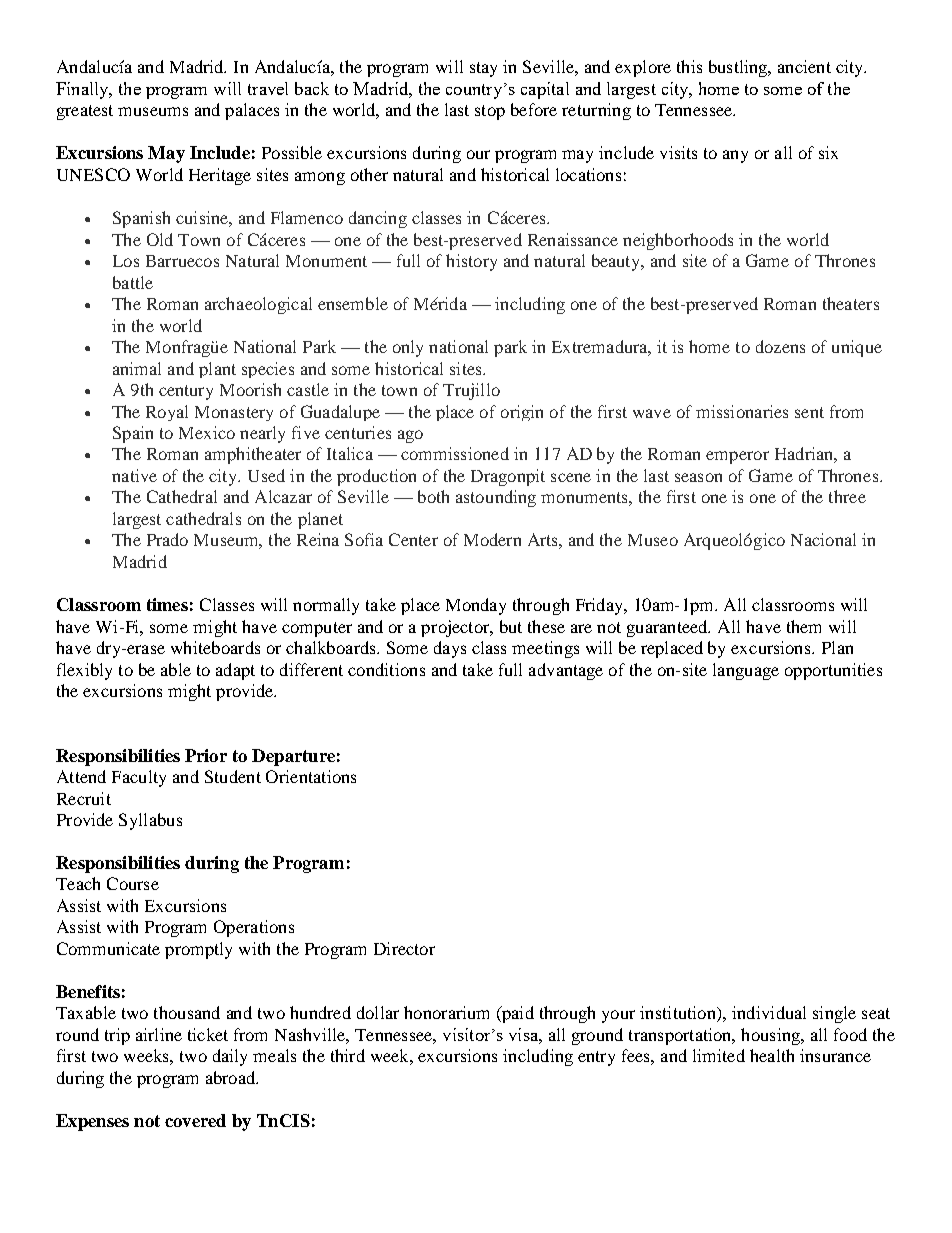 This screenshot has width=952, height=1233. Describe the element at coordinates (471, 262) in the screenshot. I see `history` at that location.
